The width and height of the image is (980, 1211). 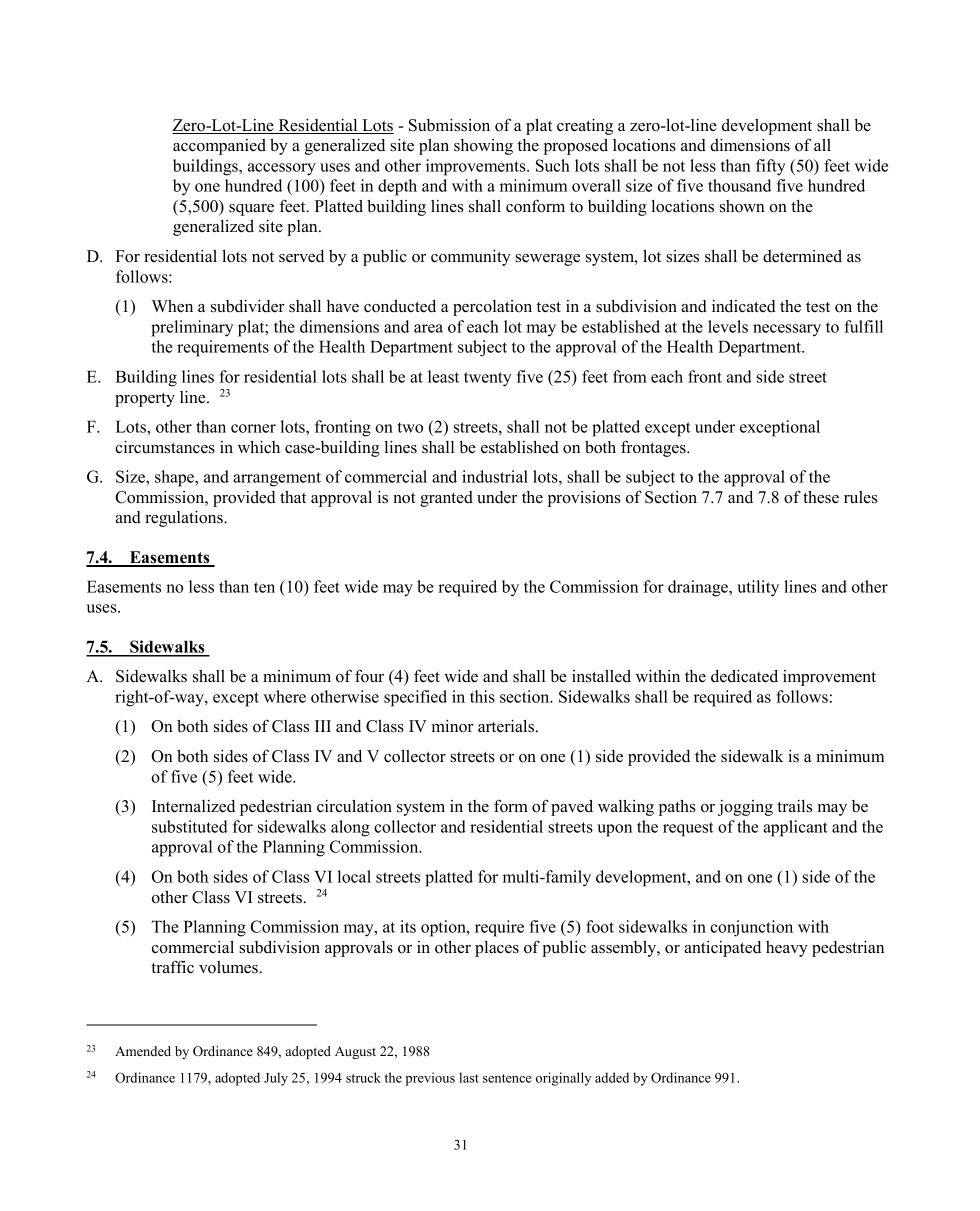 What do you see at coordinates (276, 1079) in the image?
I see `July` at bounding box center [276, 1079].
